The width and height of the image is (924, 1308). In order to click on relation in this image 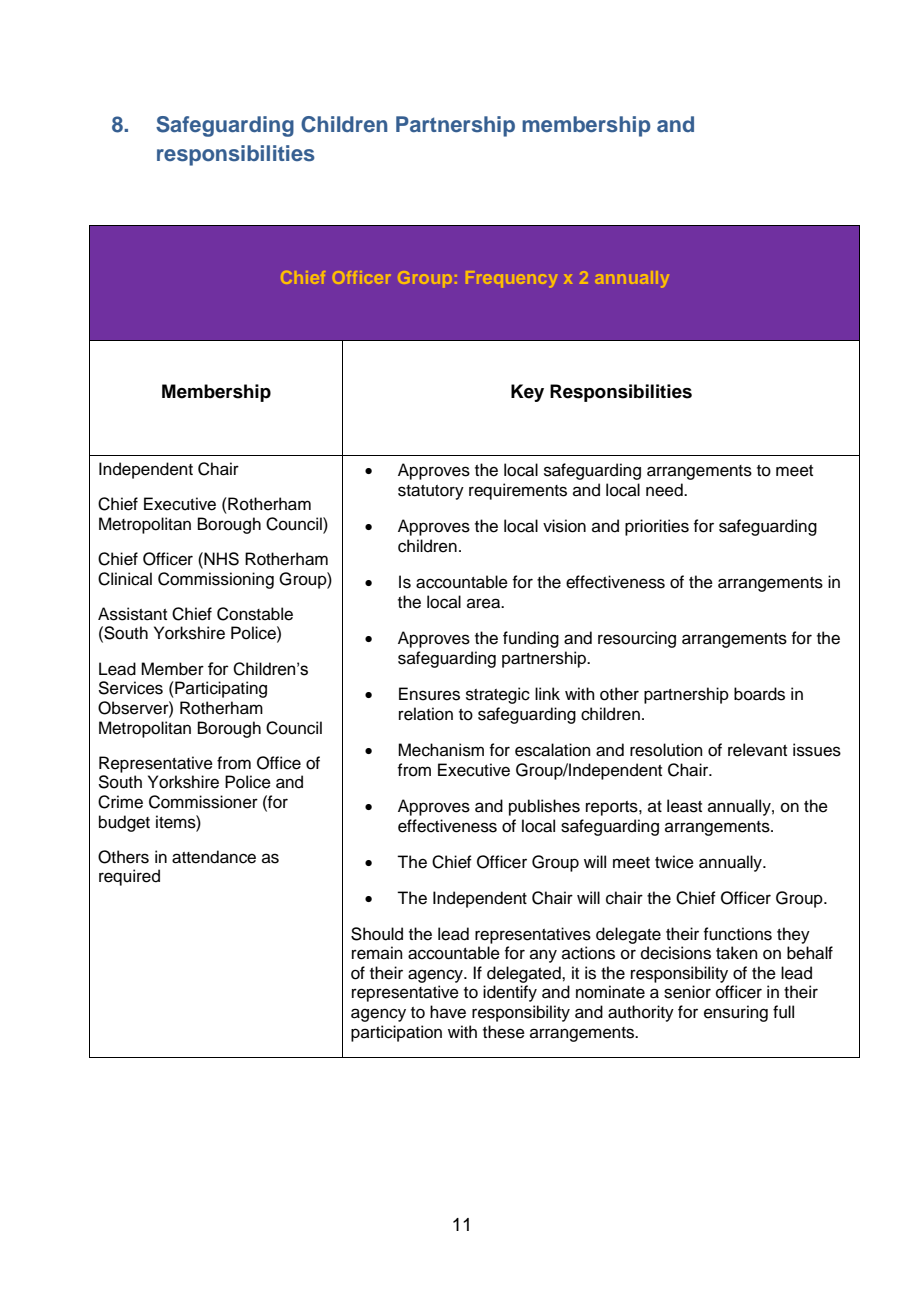, I will do `click(426, 714)`.
